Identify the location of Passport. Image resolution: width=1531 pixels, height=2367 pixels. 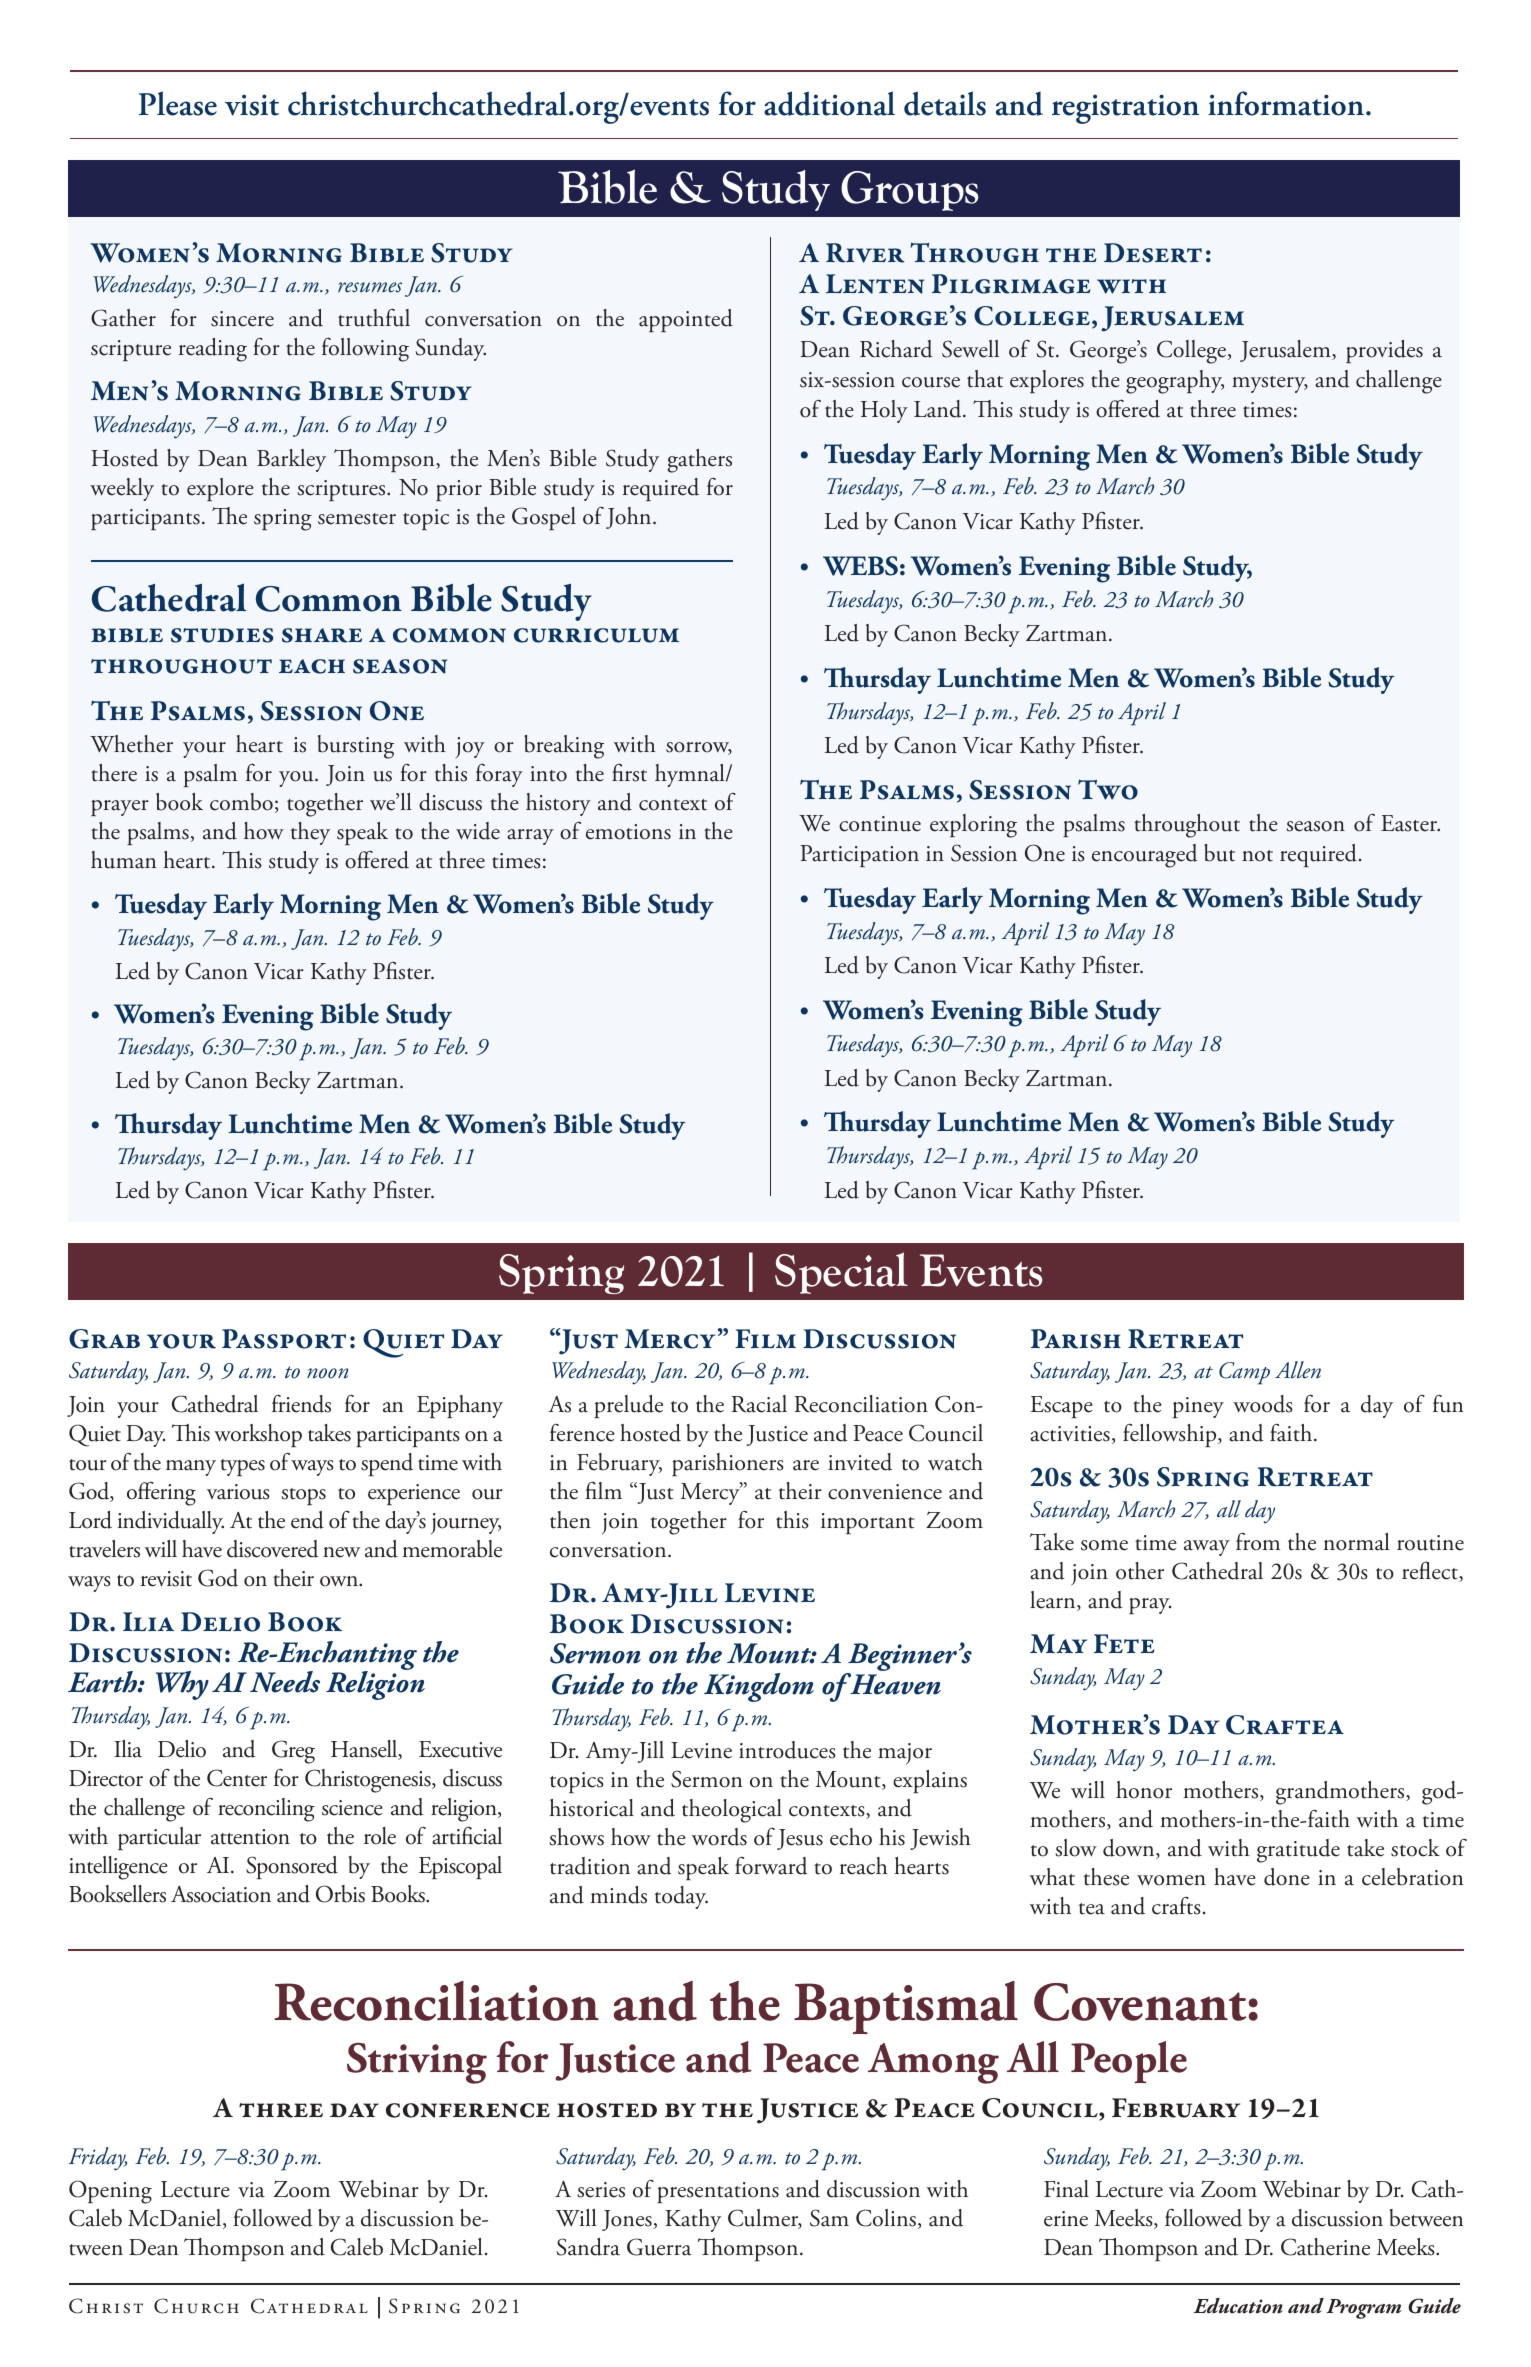
(284, 1339).
